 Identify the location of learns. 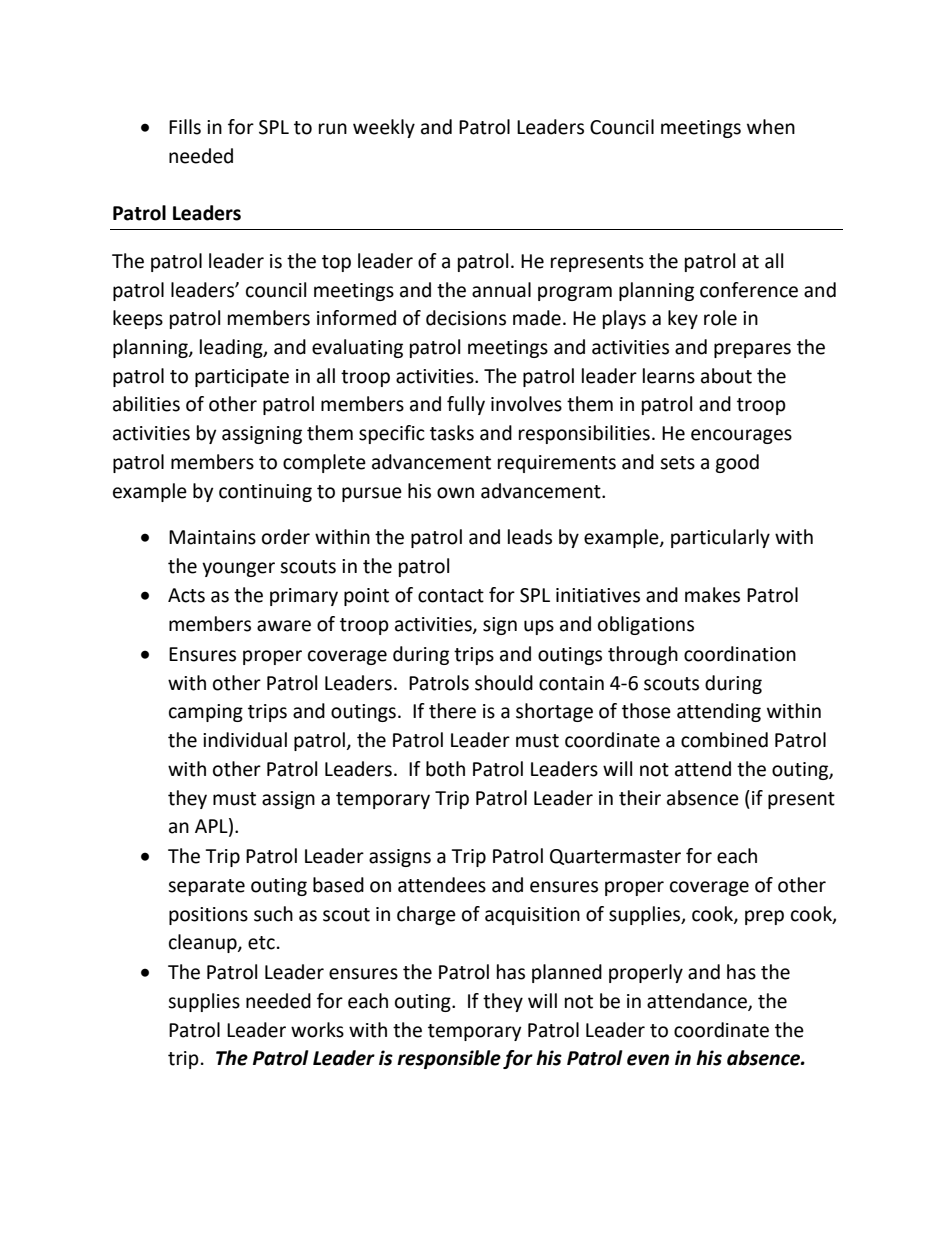
(669, 376).
